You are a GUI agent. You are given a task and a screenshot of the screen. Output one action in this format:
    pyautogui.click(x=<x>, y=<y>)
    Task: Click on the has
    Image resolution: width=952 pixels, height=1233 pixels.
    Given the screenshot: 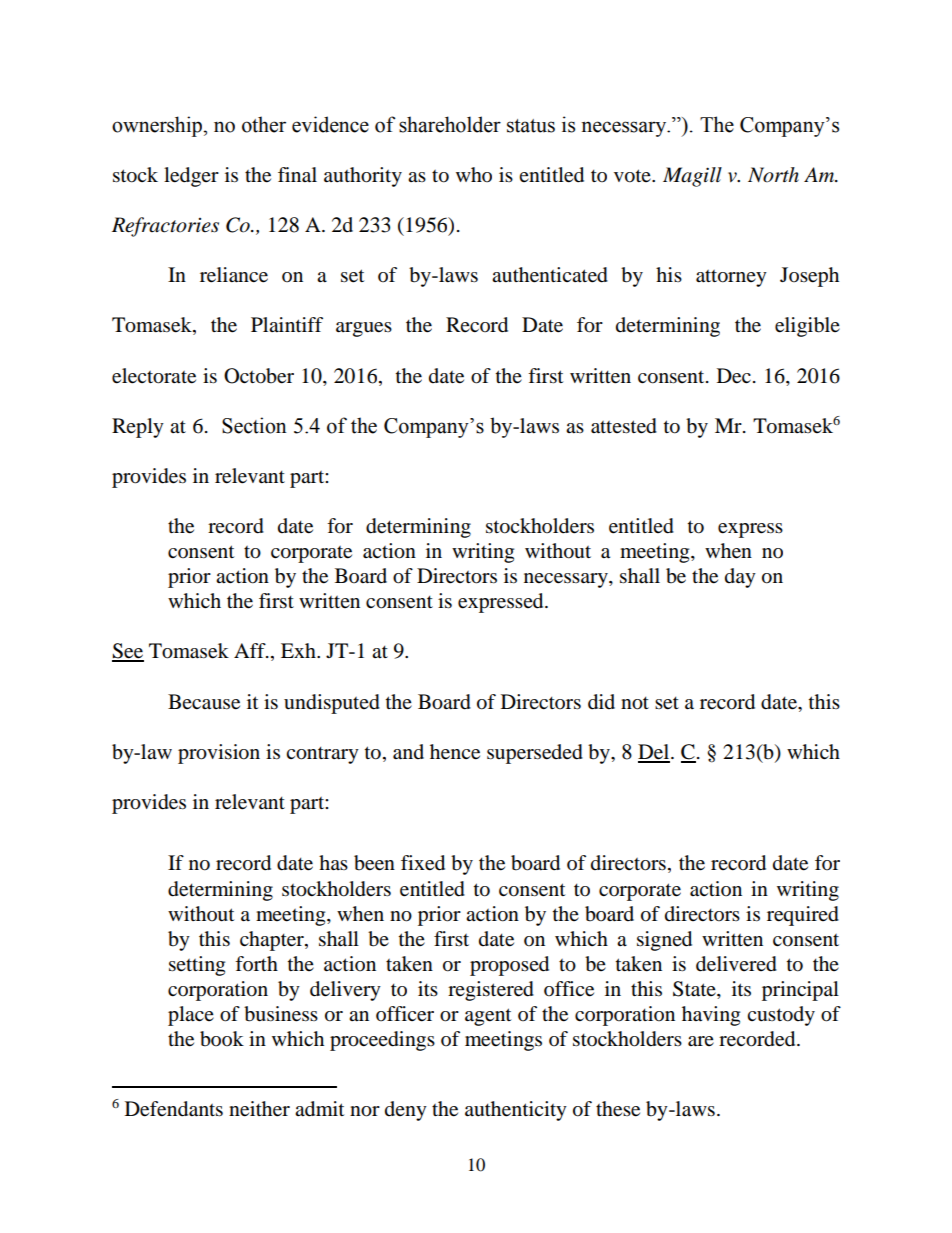 What is the action you would take?
    pyautogui.click(x=333, y=862)
